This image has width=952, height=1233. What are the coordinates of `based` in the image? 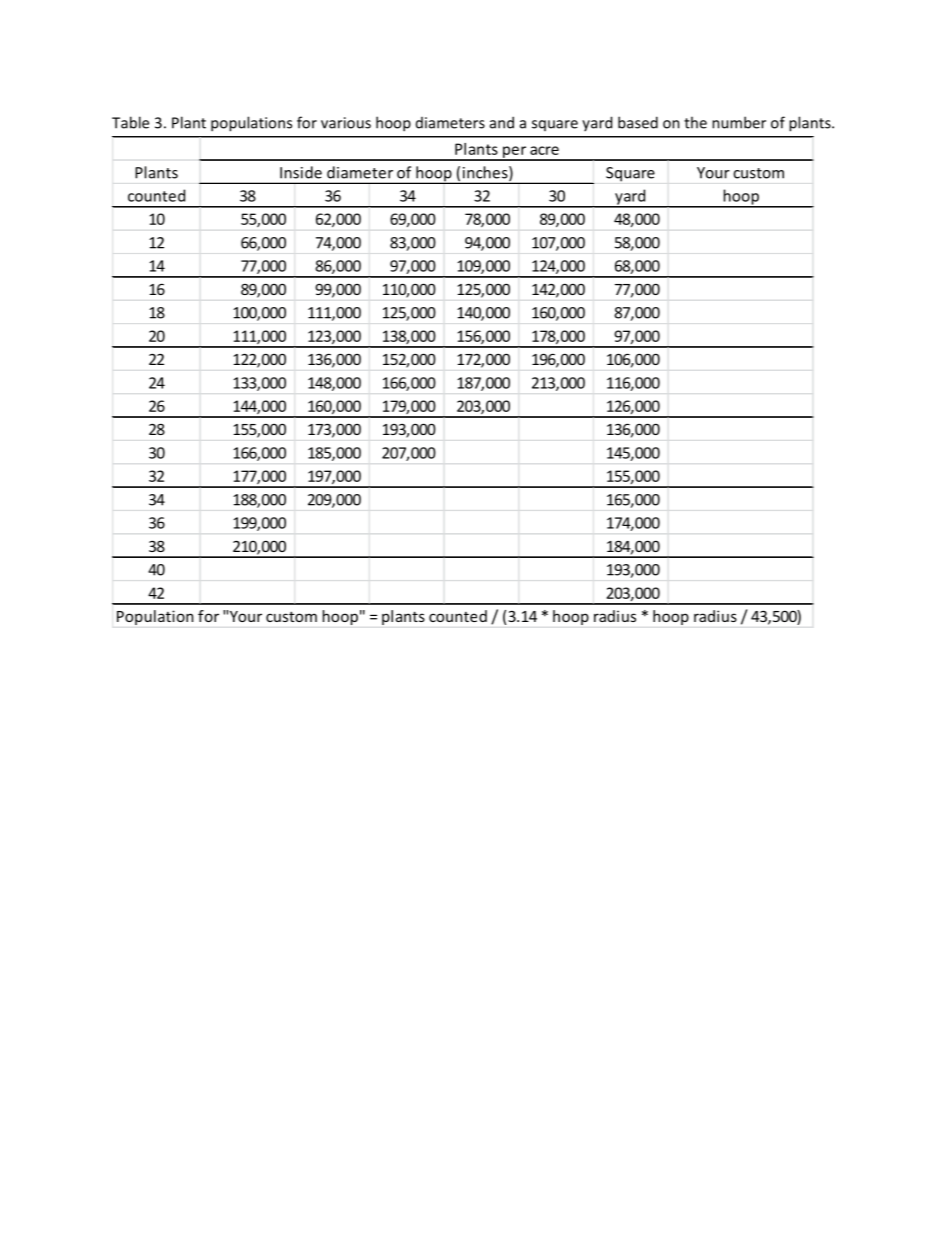 It's located at (638, 122).
